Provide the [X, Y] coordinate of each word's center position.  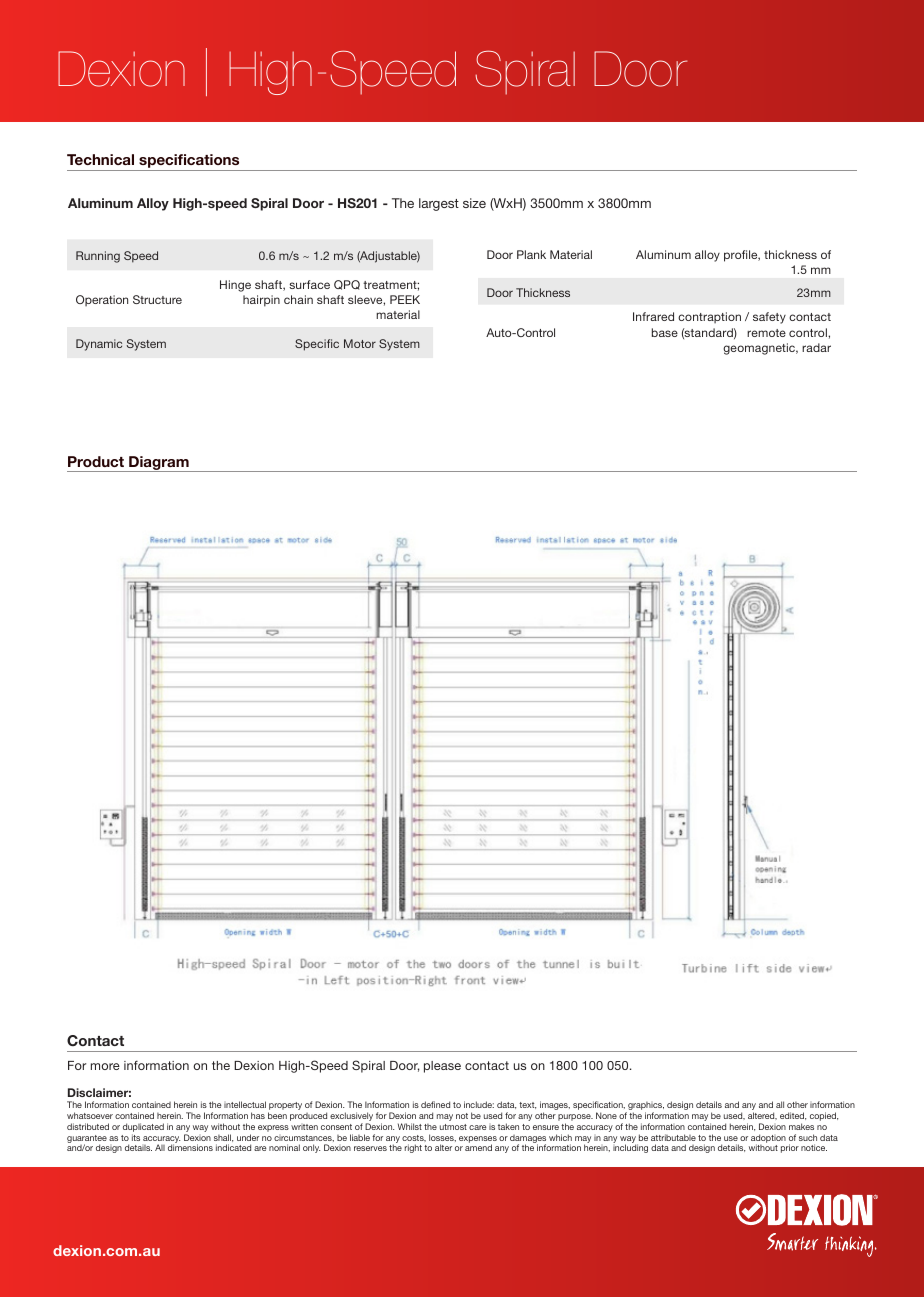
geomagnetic [760, 349]
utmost [453, 1127]
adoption [768, 1139]
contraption [709, 318]
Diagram [159, 464]
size [474, 203]
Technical [100, 159]
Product [96, 461]
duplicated [143, 1127]
